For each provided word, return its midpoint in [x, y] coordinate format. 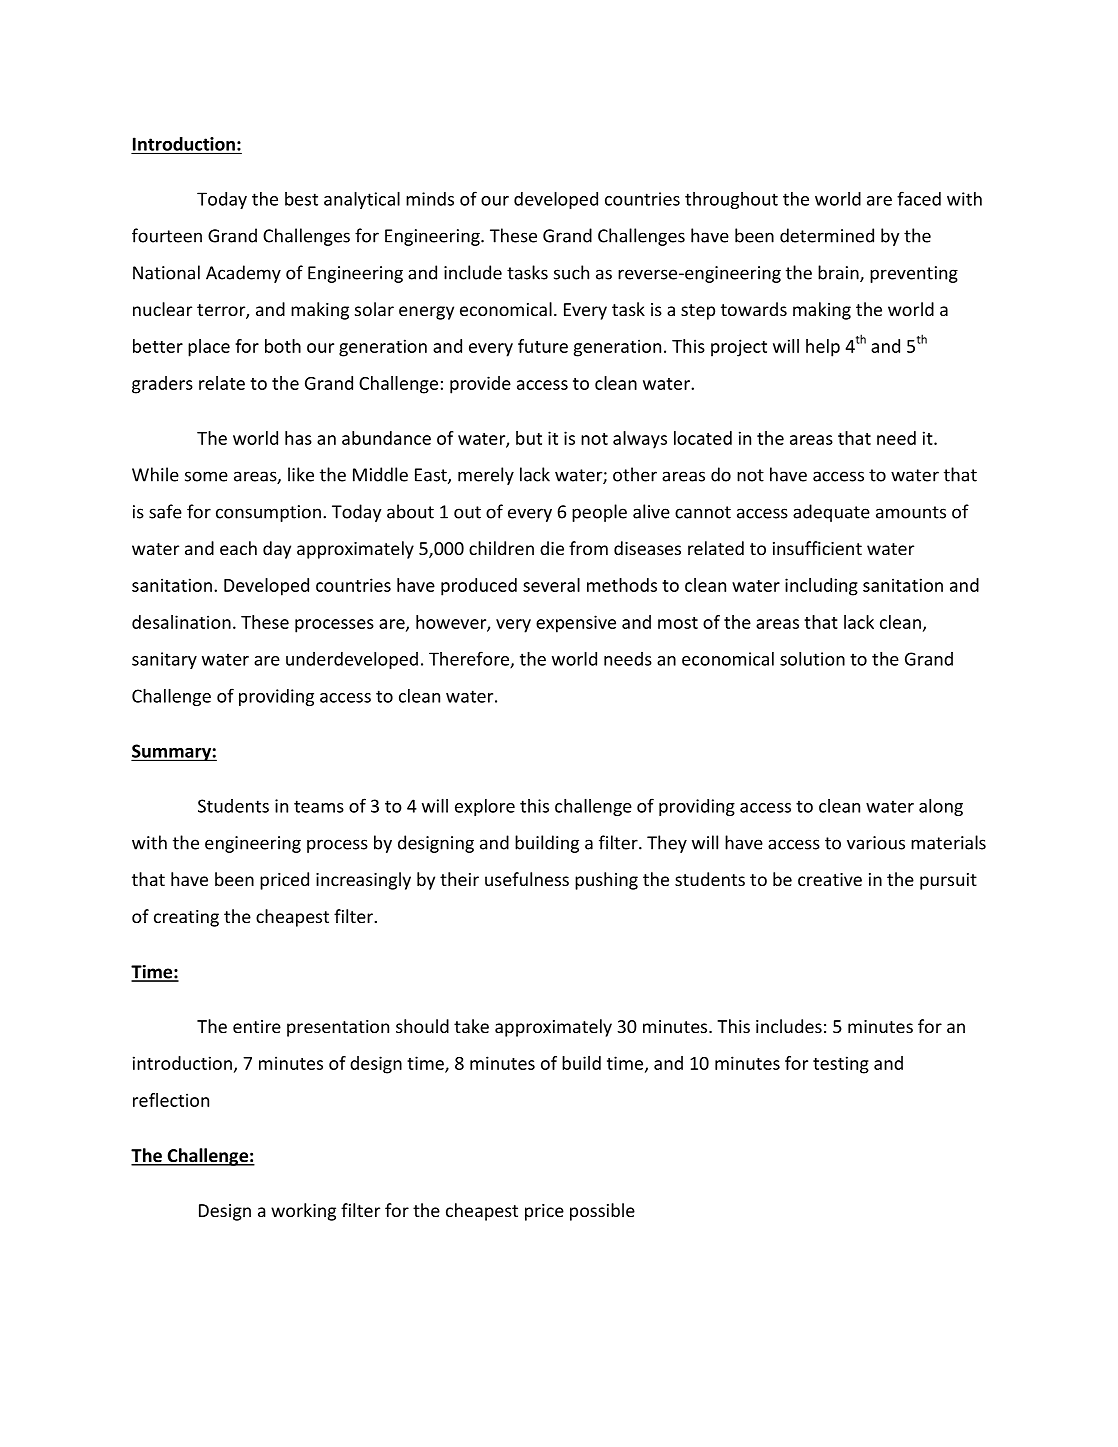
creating [186, 918]
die [552, 548]
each [238, 548]
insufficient [817, 548]
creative [830, 879]
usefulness [527, 879]
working [303, 1212]
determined [827, 235]
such [571, 272]
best [301, 199]
